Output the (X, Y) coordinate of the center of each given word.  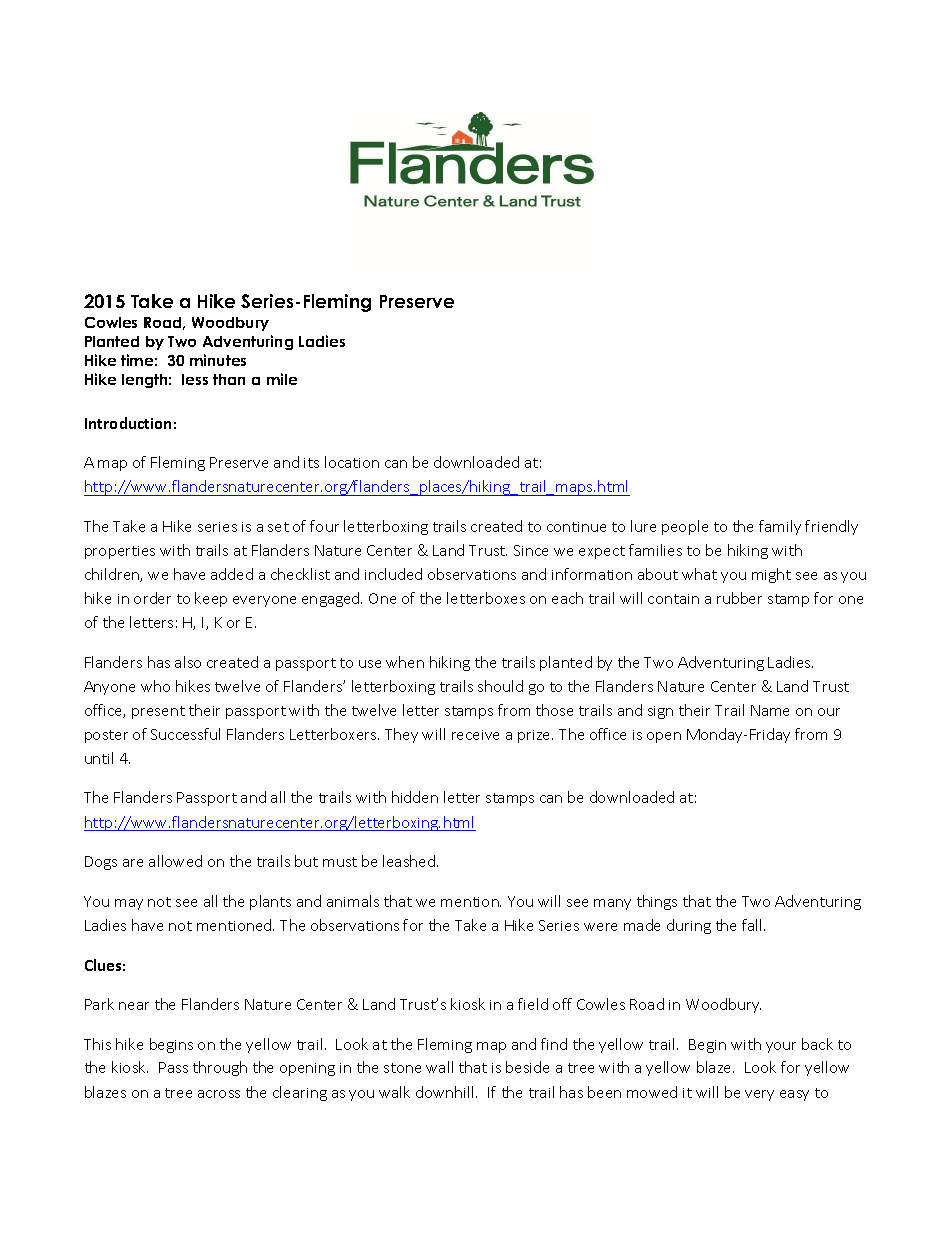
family (780, 527)
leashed (410, 861)
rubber (739, 598)
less (195, 379)
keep (211, 599)
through (220, 1068)
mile (282, 379)
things (657, 902)
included (393, 574)
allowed (175, 861)
